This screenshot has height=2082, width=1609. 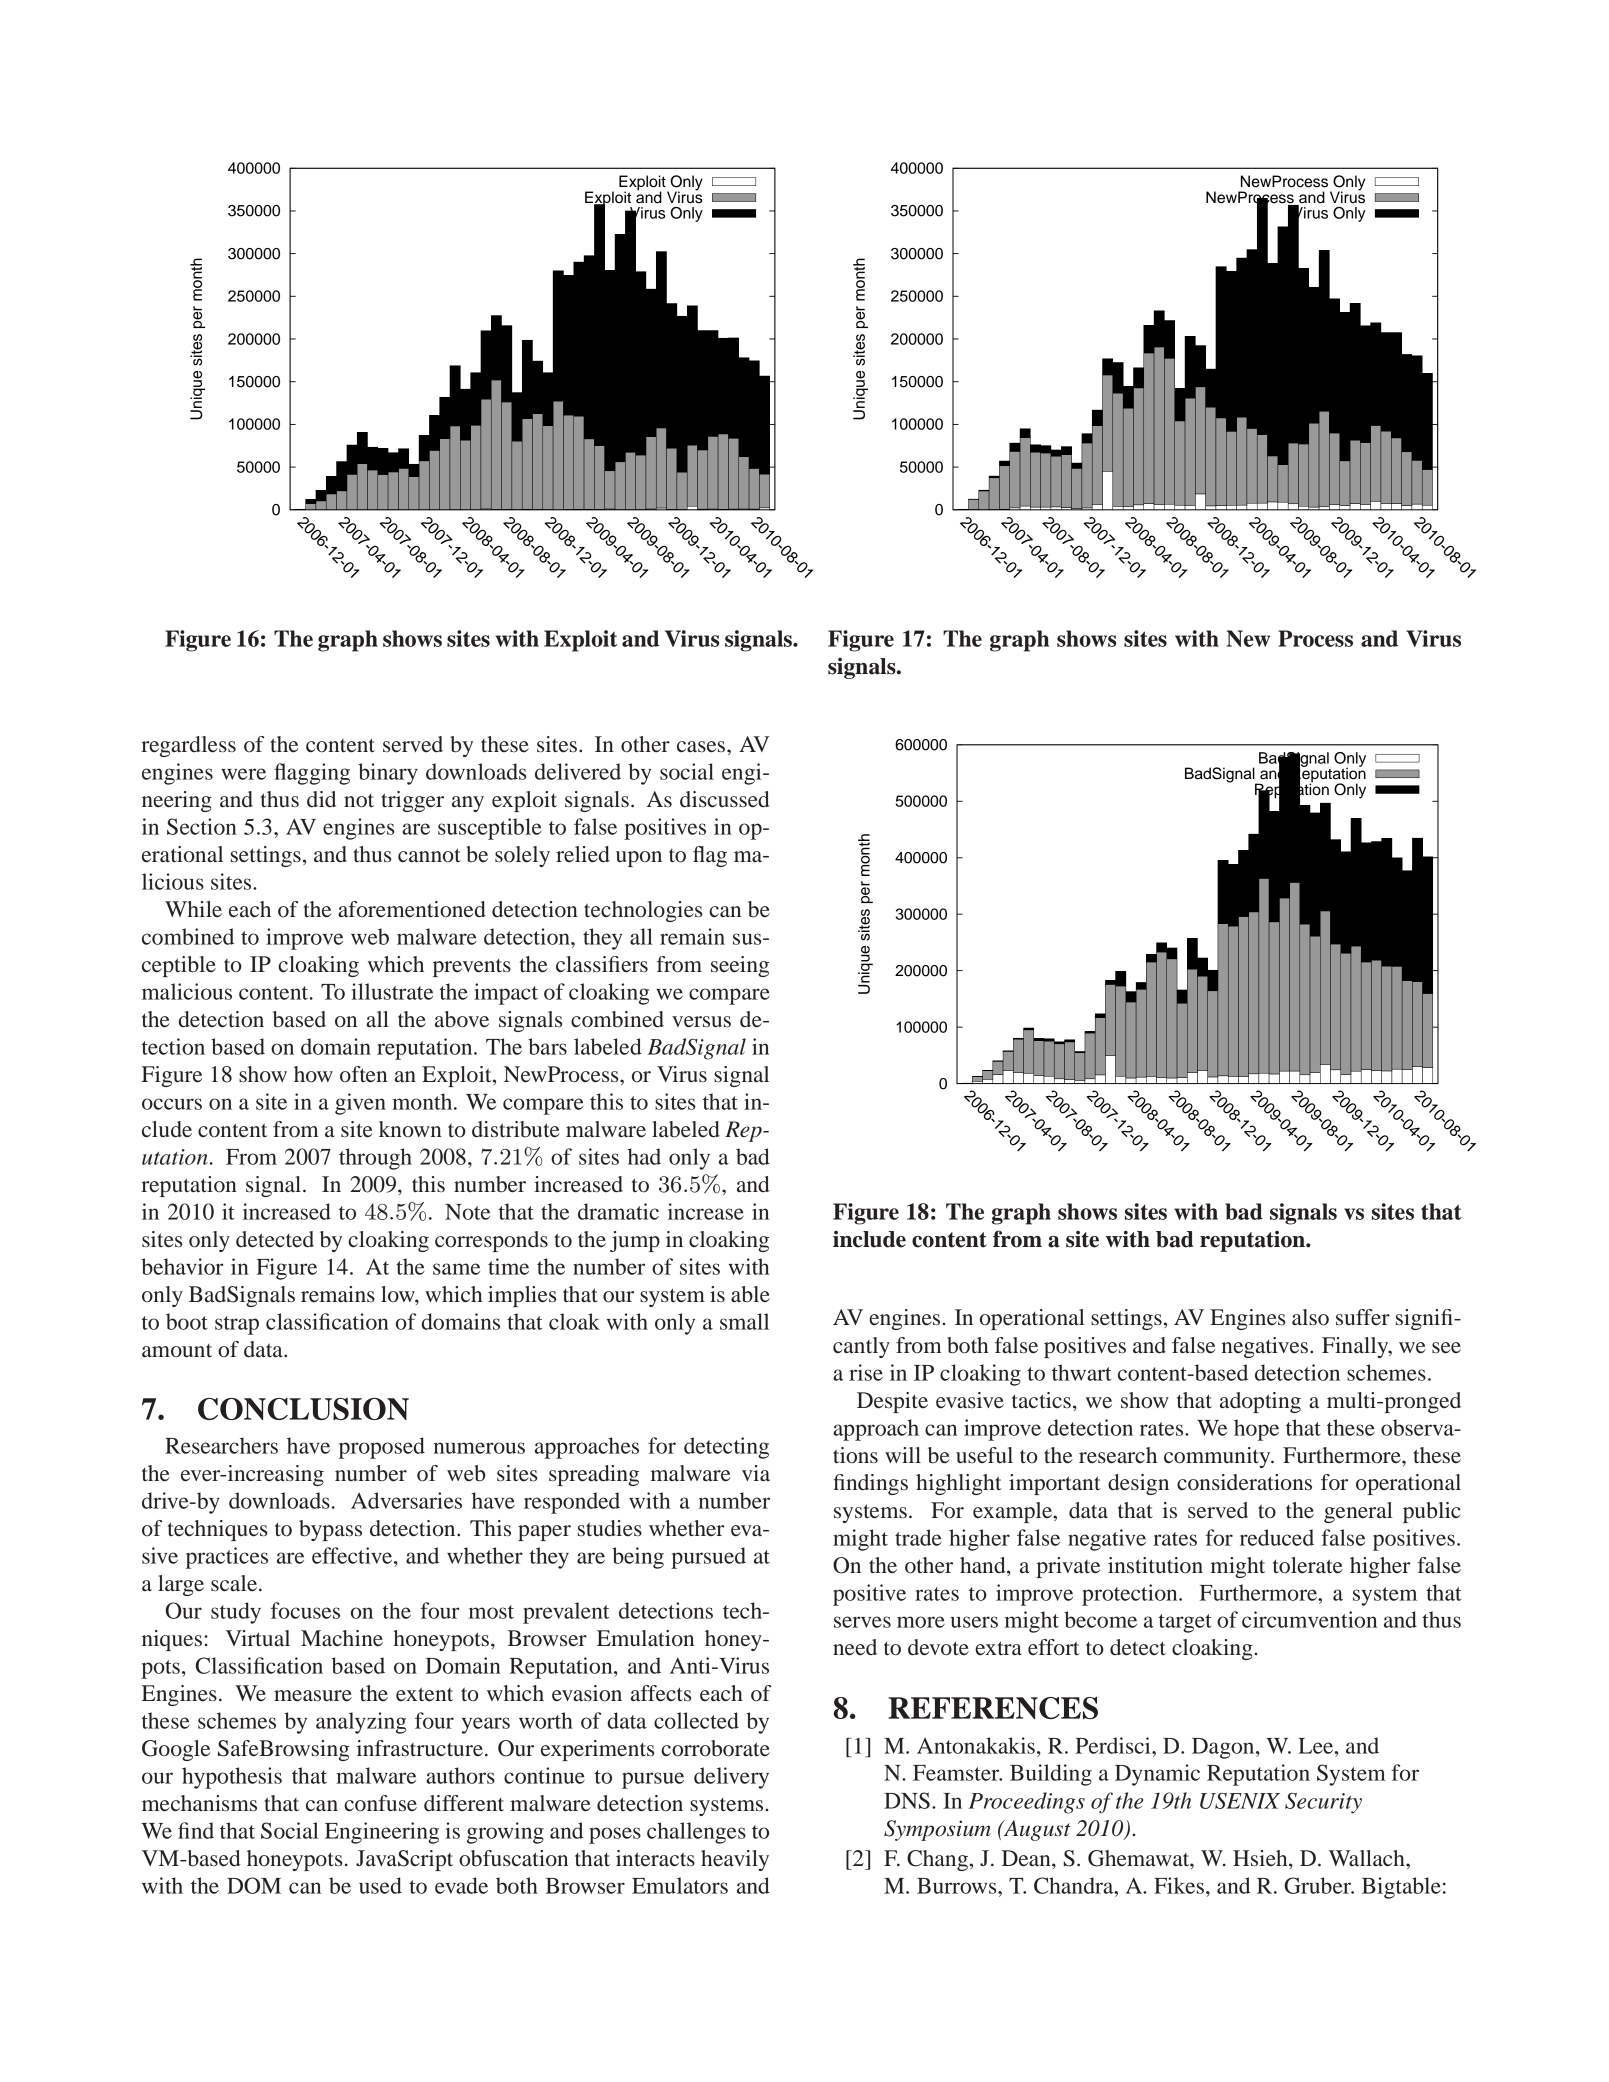 I want to click on often, so click(x=363, y=1074).
